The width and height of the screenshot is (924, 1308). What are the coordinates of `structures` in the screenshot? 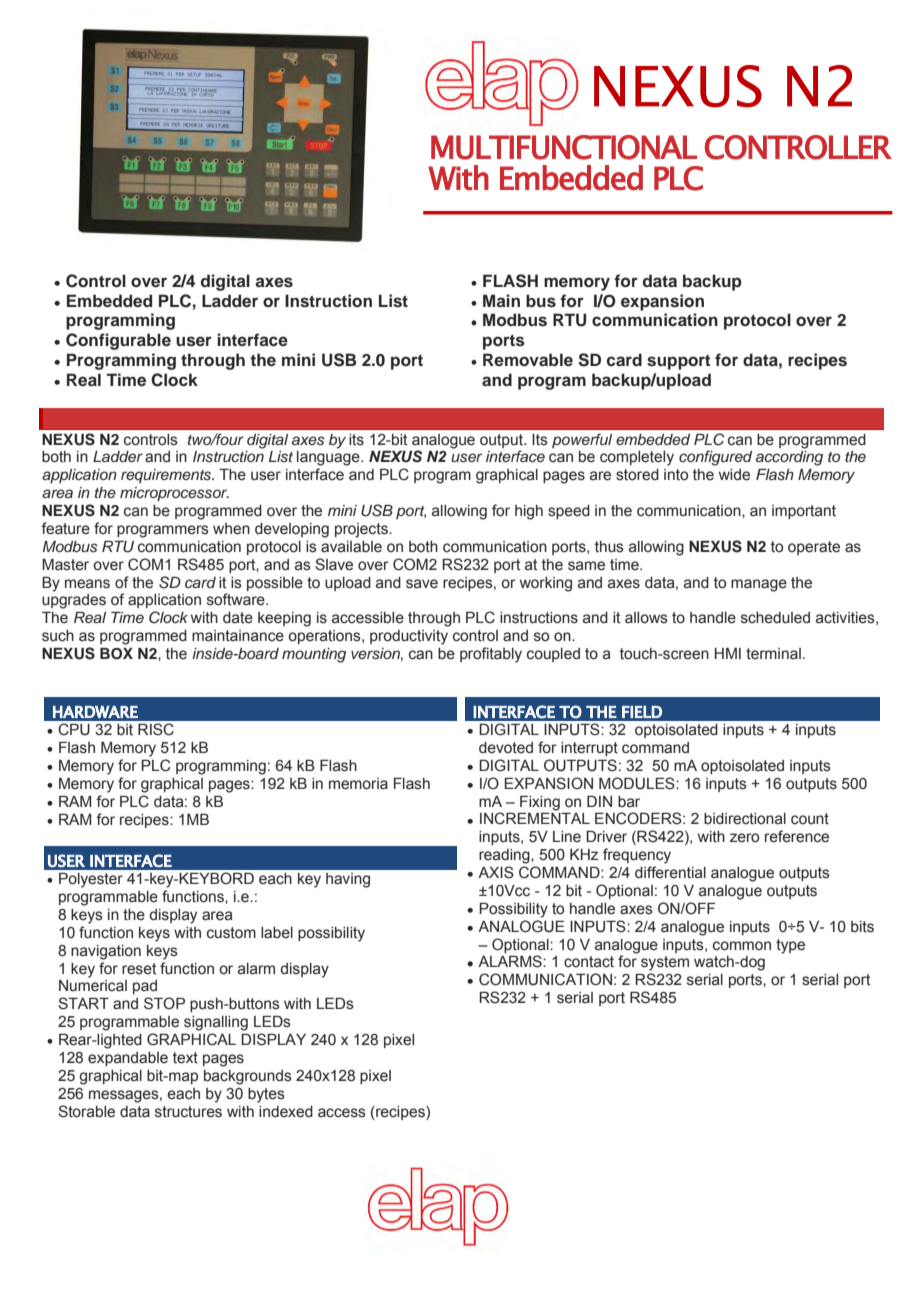 It's located at (188, 1112).
